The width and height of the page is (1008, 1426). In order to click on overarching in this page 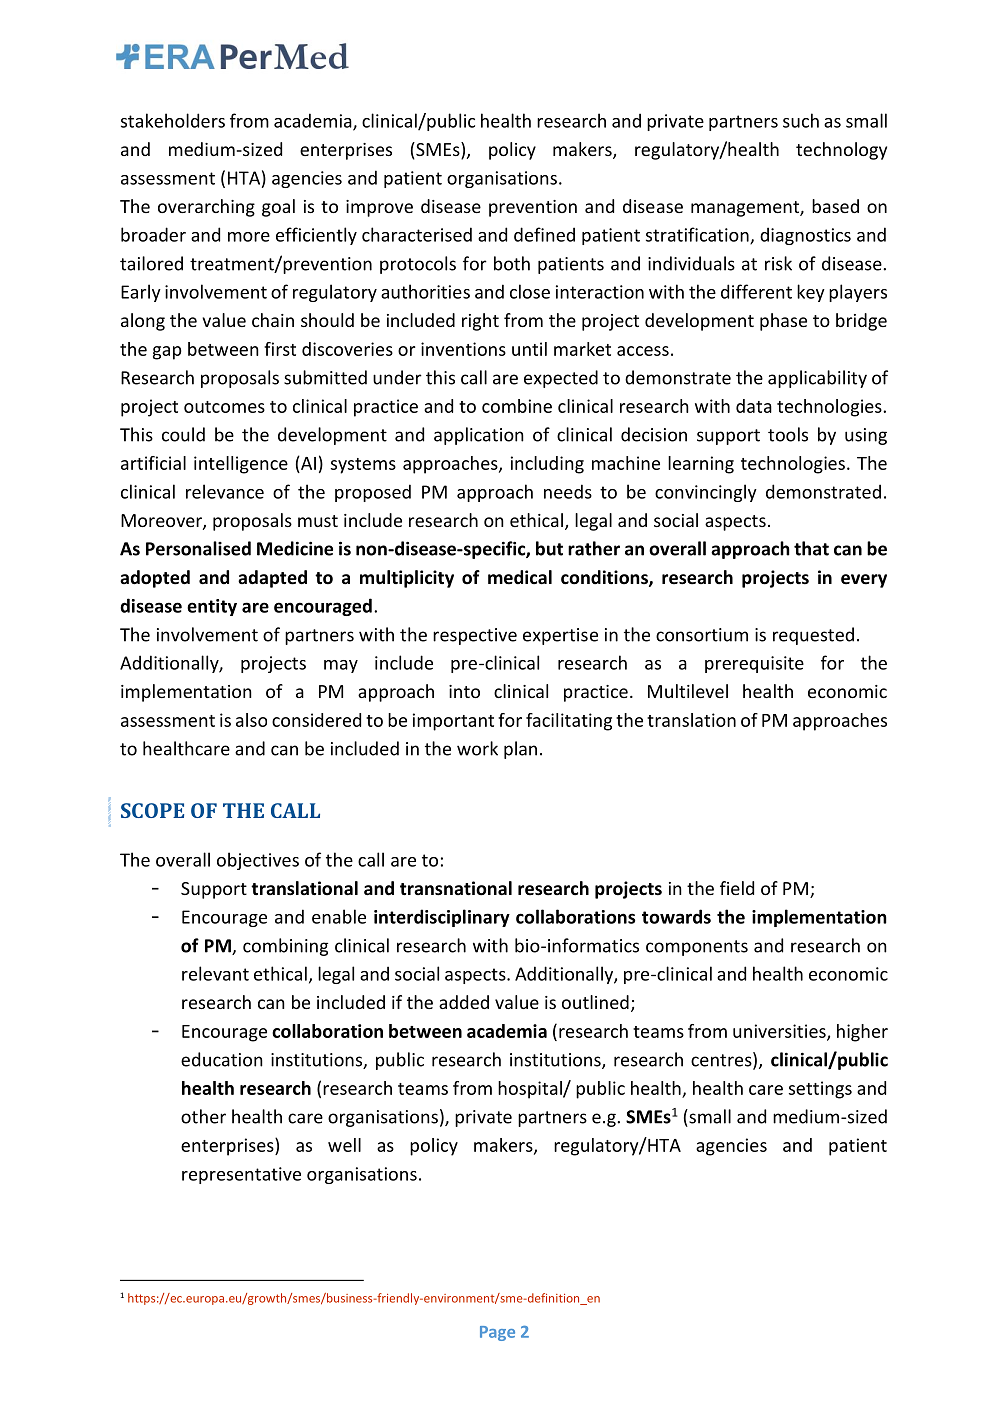, I will do `click(206, 208)`.
